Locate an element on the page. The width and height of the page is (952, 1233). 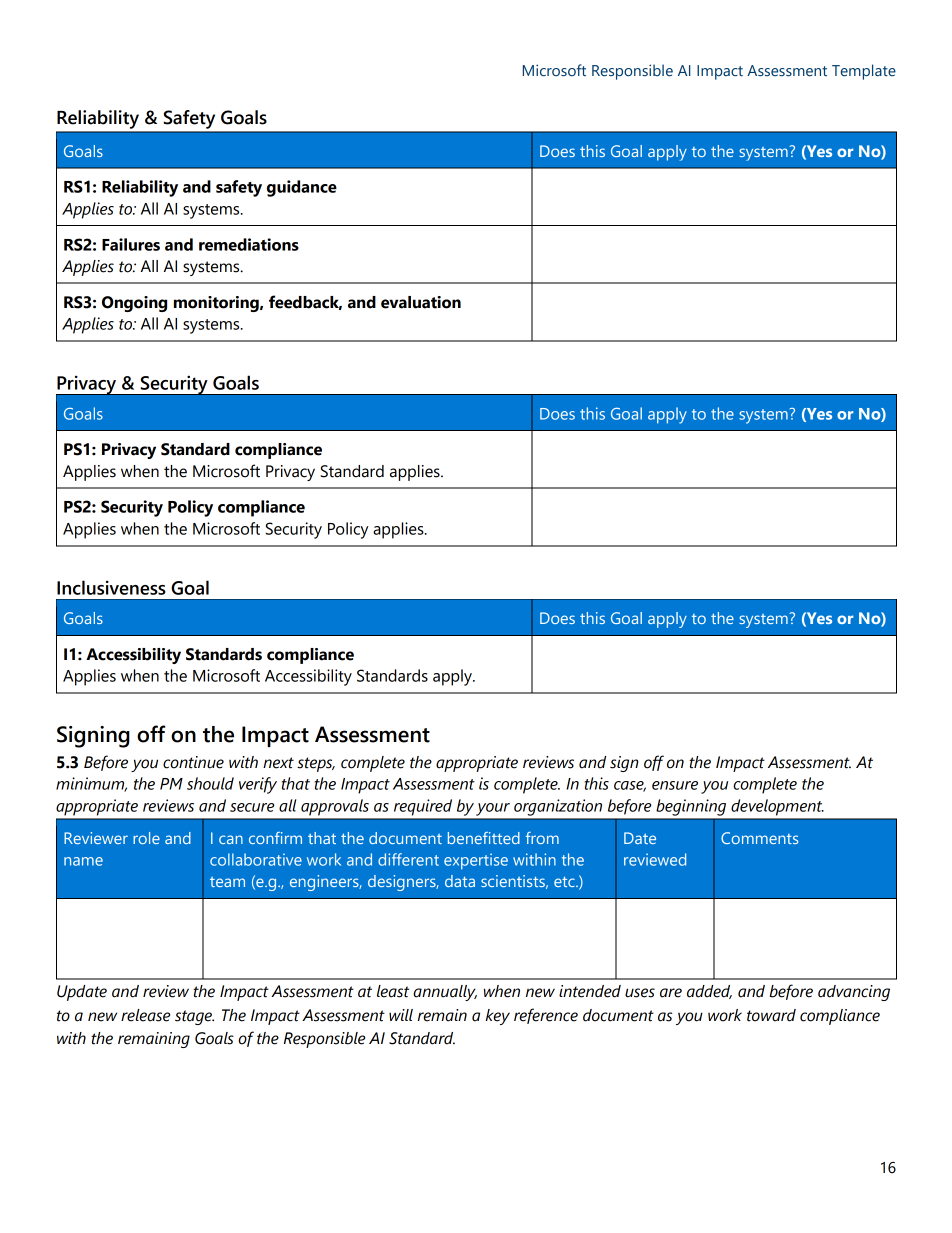
guidance is located at coordinates (302, 188).
